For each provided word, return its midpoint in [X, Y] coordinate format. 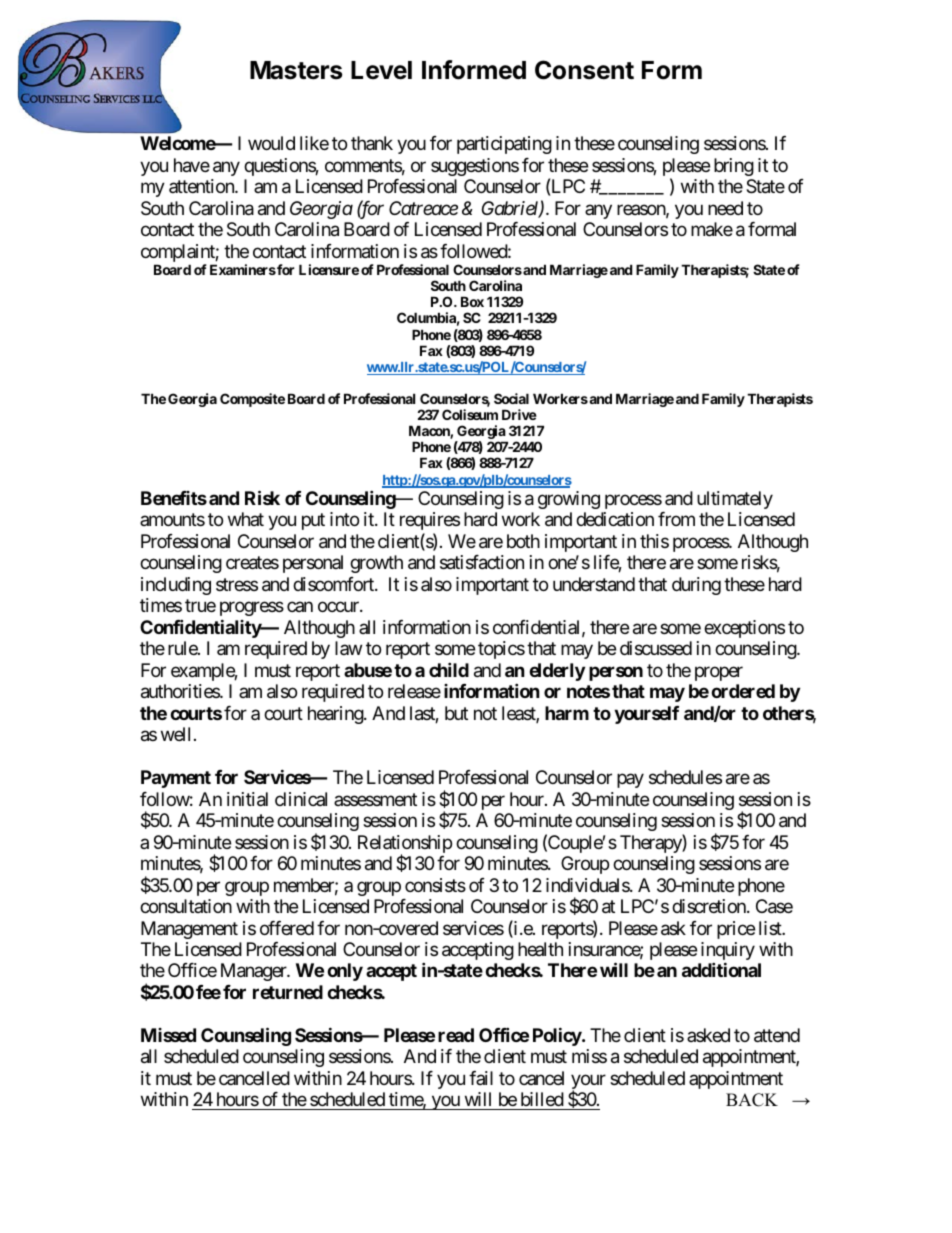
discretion [710, 906]
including [176, 586]
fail [481, 1078]
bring [734, 167]
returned [288, 992]
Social [511, 398]
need [725, 208]
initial [247, 799]
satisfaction [482, 562]
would [271, 143]
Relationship [405, 845]
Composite [252, 400]
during [696, 586]
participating [504, 145]
